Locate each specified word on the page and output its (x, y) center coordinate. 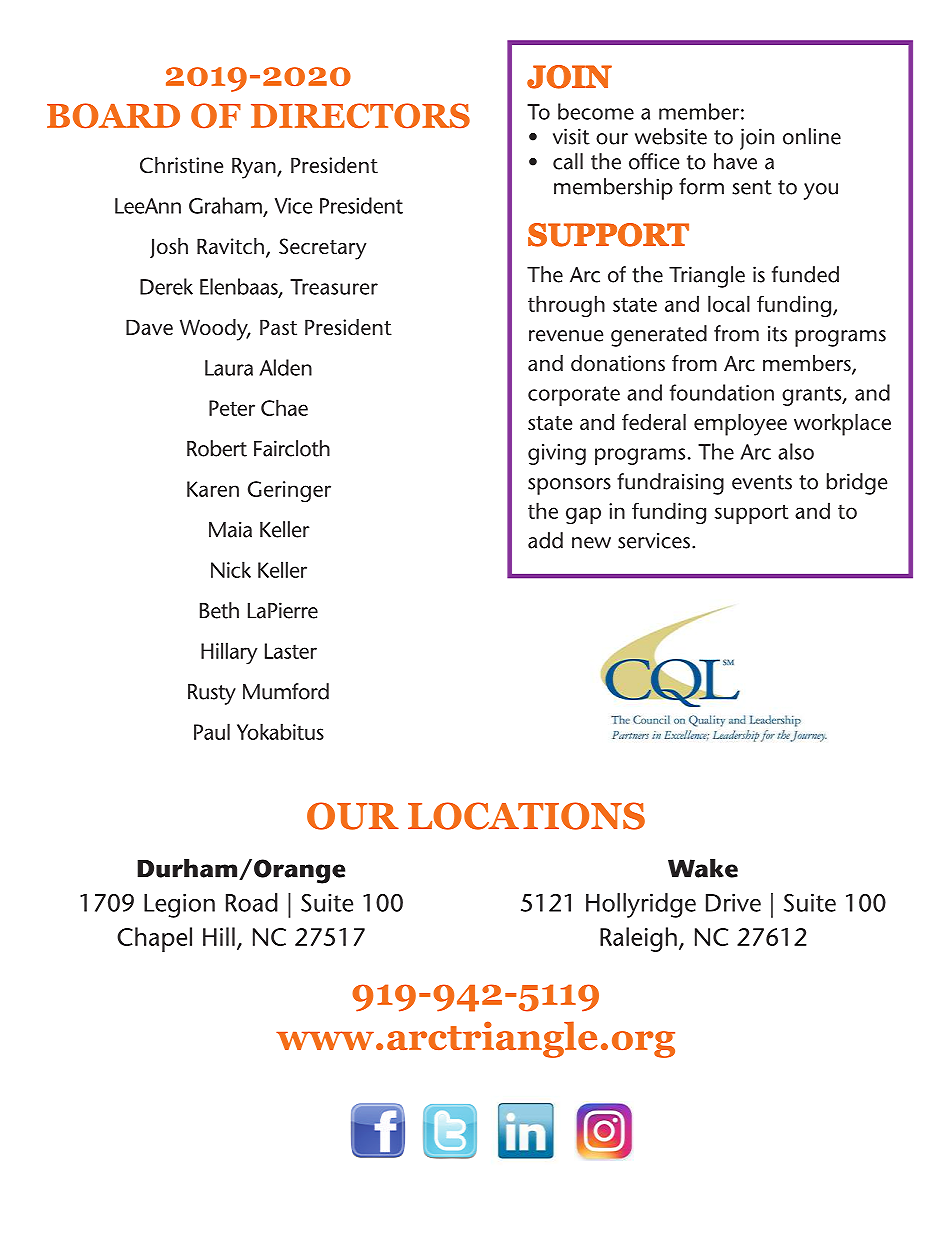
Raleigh (638, 939)
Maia (230, 529)
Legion (179, 905)
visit (571, 136)
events (762, 482)
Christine (181, 165)
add (545, 540)
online (812, 136)
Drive (733, 902)
